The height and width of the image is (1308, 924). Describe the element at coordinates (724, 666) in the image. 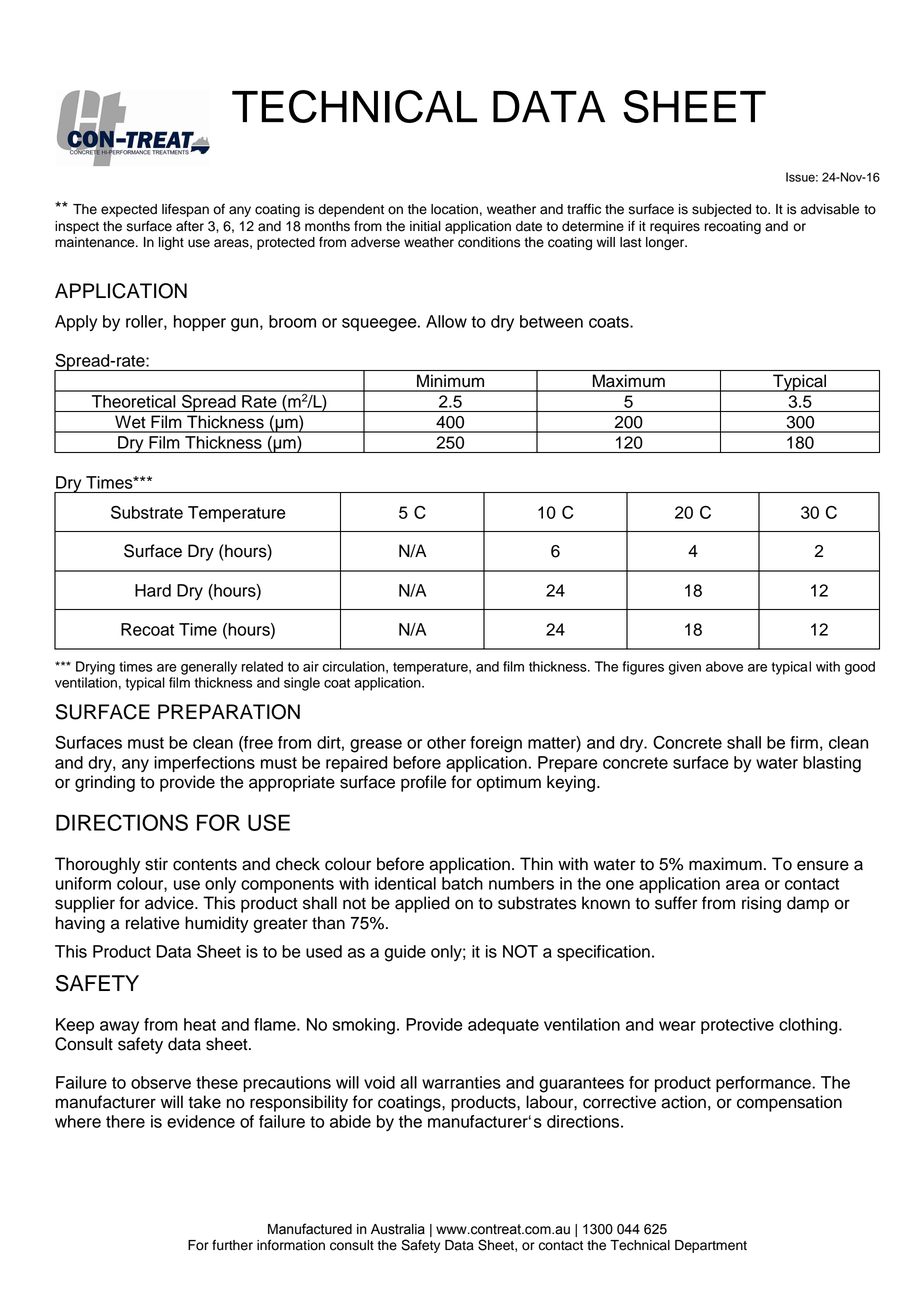

I see `above` at that location.
